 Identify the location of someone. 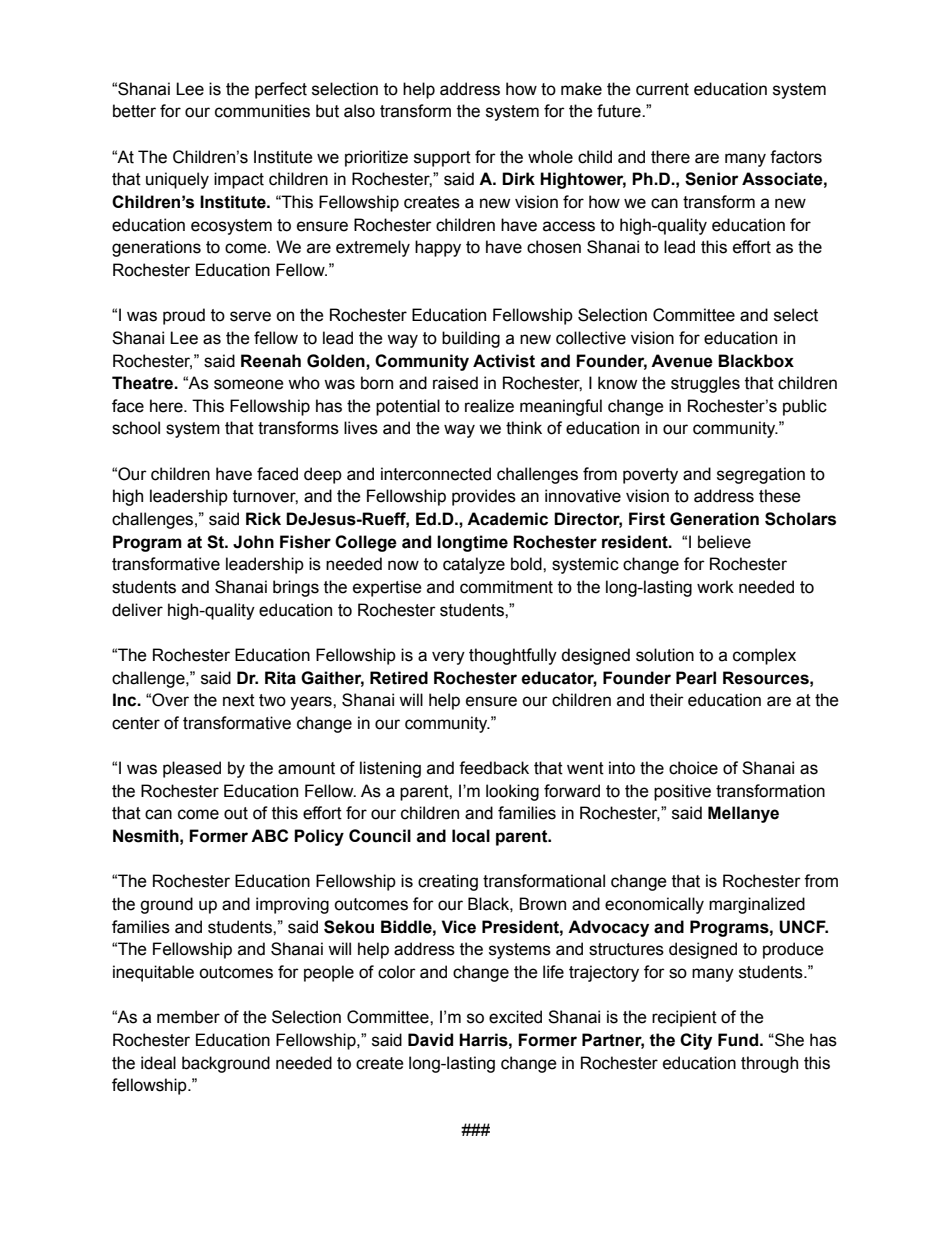
(249, 384).
